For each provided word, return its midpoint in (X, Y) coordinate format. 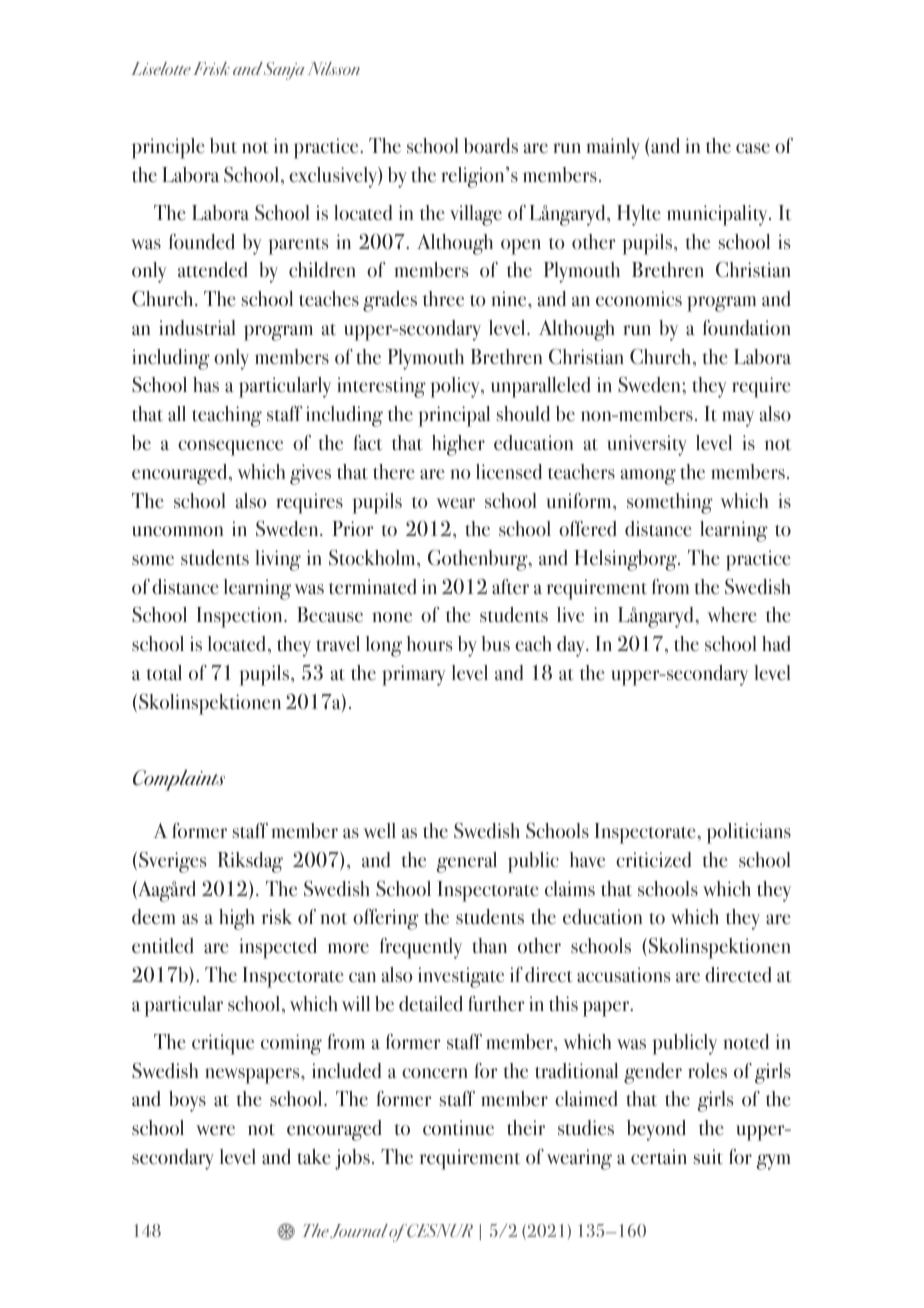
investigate (461, 977)
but (223, 146)
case (753, 148)
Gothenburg (479, 560)
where (731, 614)
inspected (278, 948)
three (443, 299)
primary (414, 675)
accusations (623, 975)
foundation (747, 328)
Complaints (179, 780)
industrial (197, 327)
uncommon (177, 531)
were (215, 1130)
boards (491, 146)
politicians (749, 833)
